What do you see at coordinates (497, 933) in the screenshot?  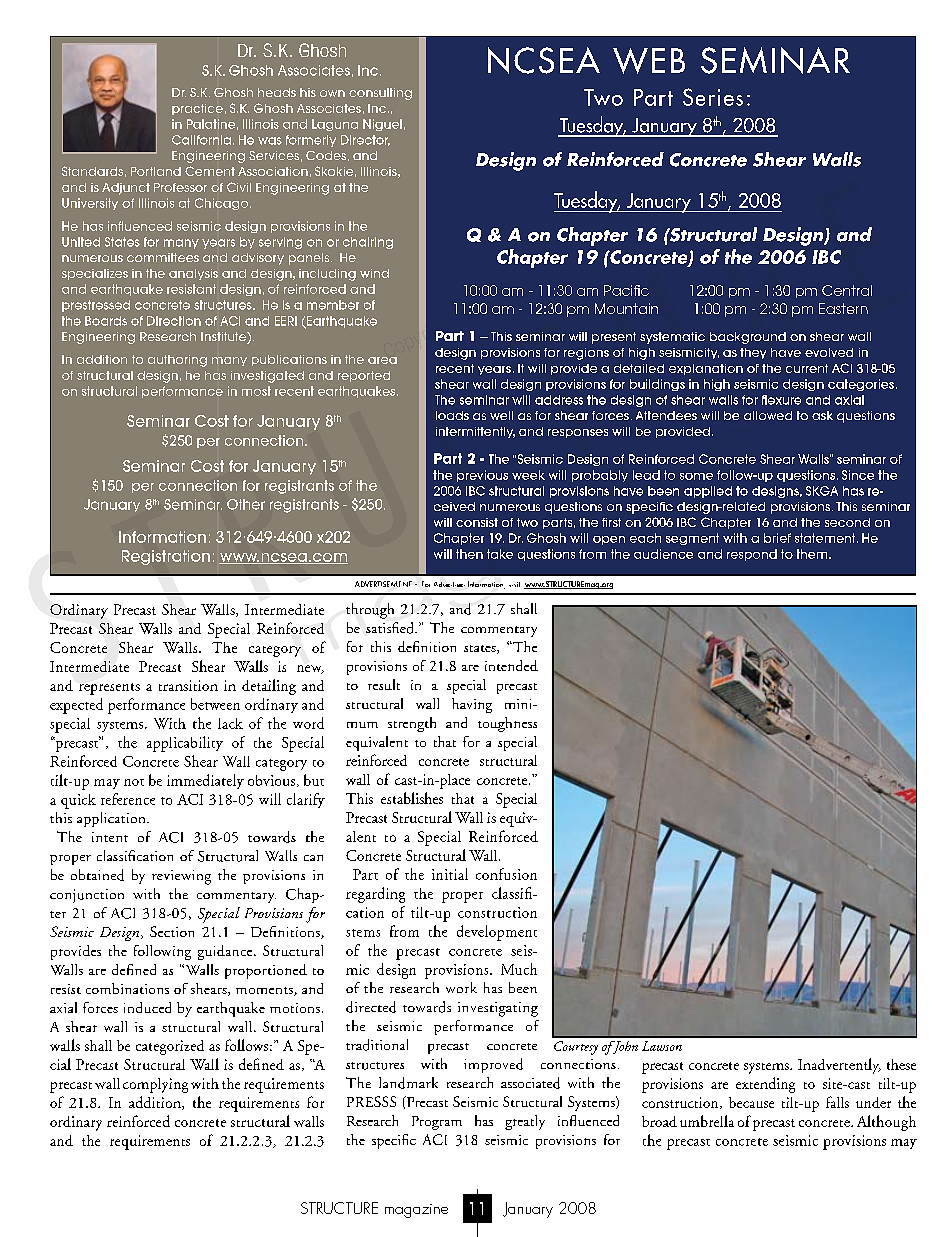 I see `development` at bounding box center [497, 933].
